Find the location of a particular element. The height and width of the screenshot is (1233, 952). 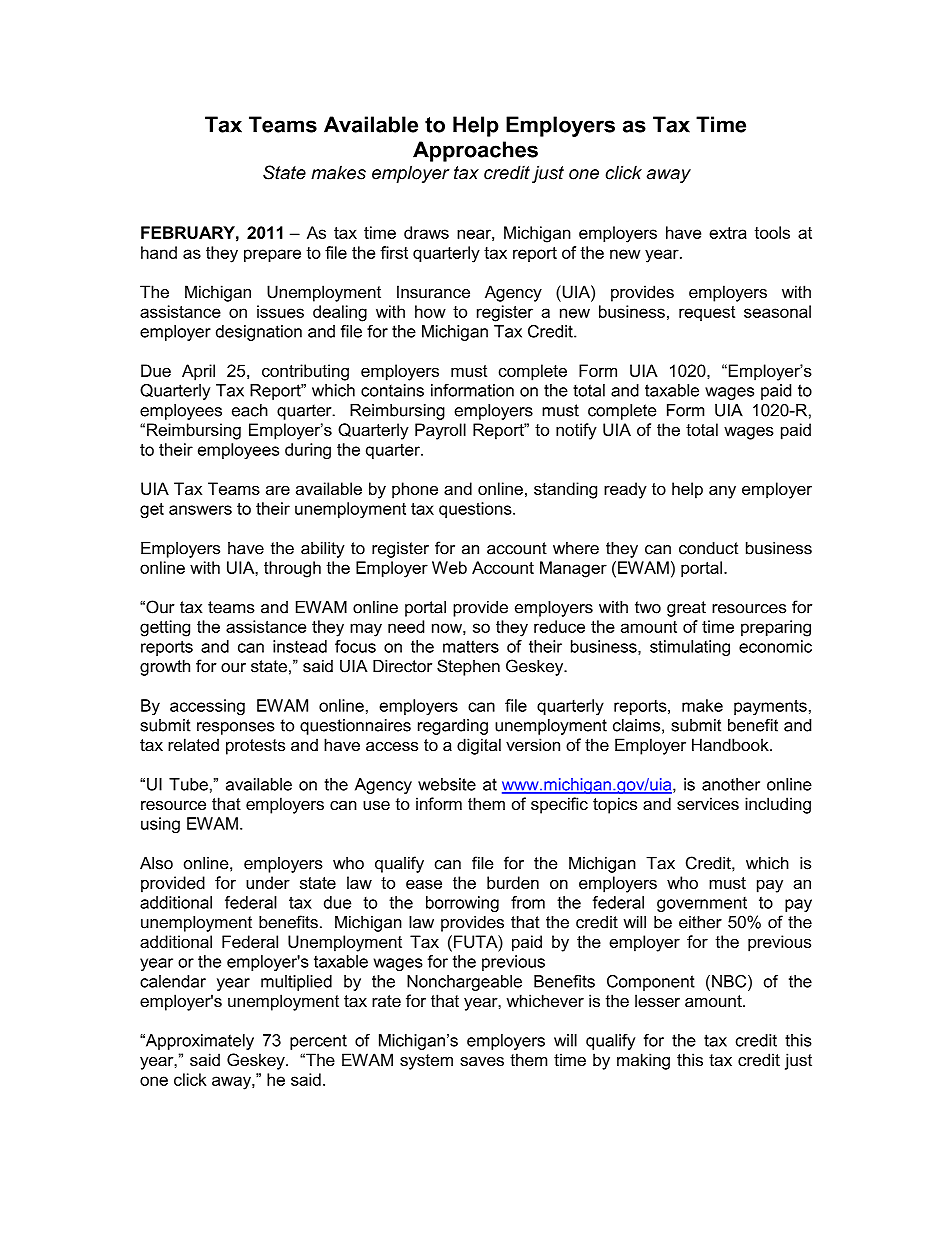

matters is located at coordinates (471, 646).
